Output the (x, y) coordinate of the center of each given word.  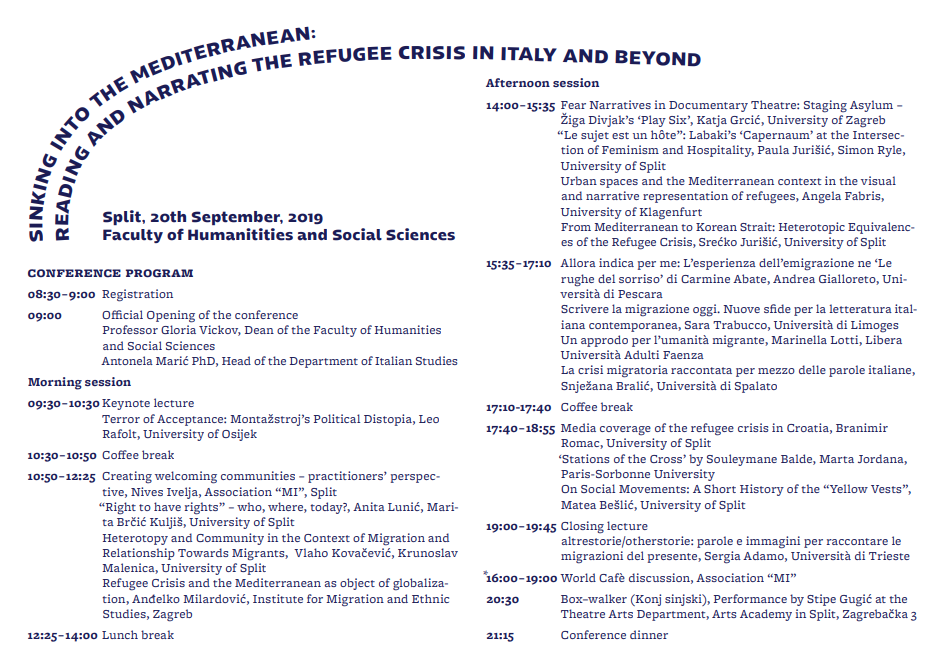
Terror (121, 419)
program (159, 273)
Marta (836, 459)
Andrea (794, 278)
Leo (429, 419)
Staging (825, 106)
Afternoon (518, 82)
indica (616, 262)
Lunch (120, 634)
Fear (573, 105)
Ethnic (430, 598)
